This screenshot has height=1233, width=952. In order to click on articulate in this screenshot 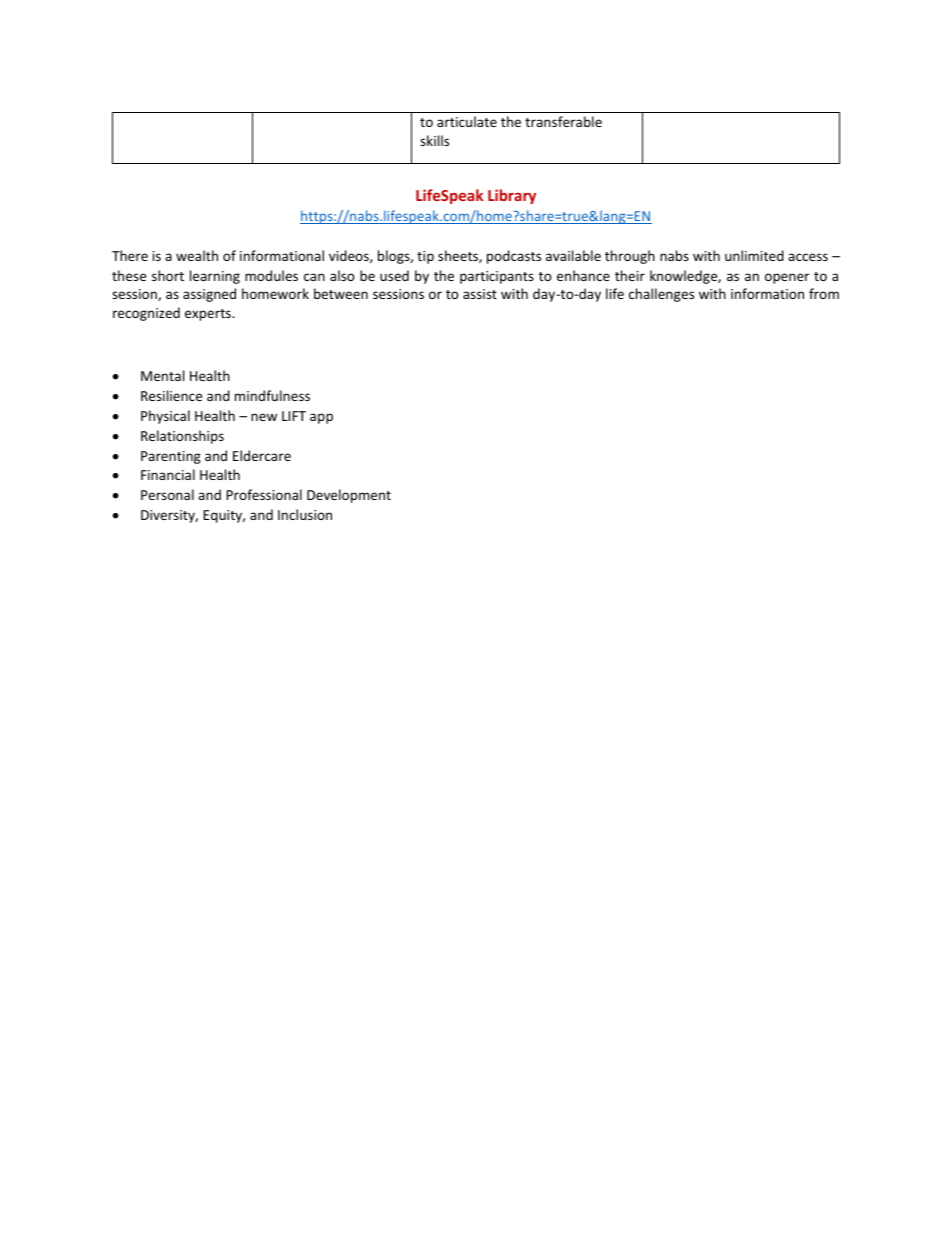, I will do `click(467, 121)`.
